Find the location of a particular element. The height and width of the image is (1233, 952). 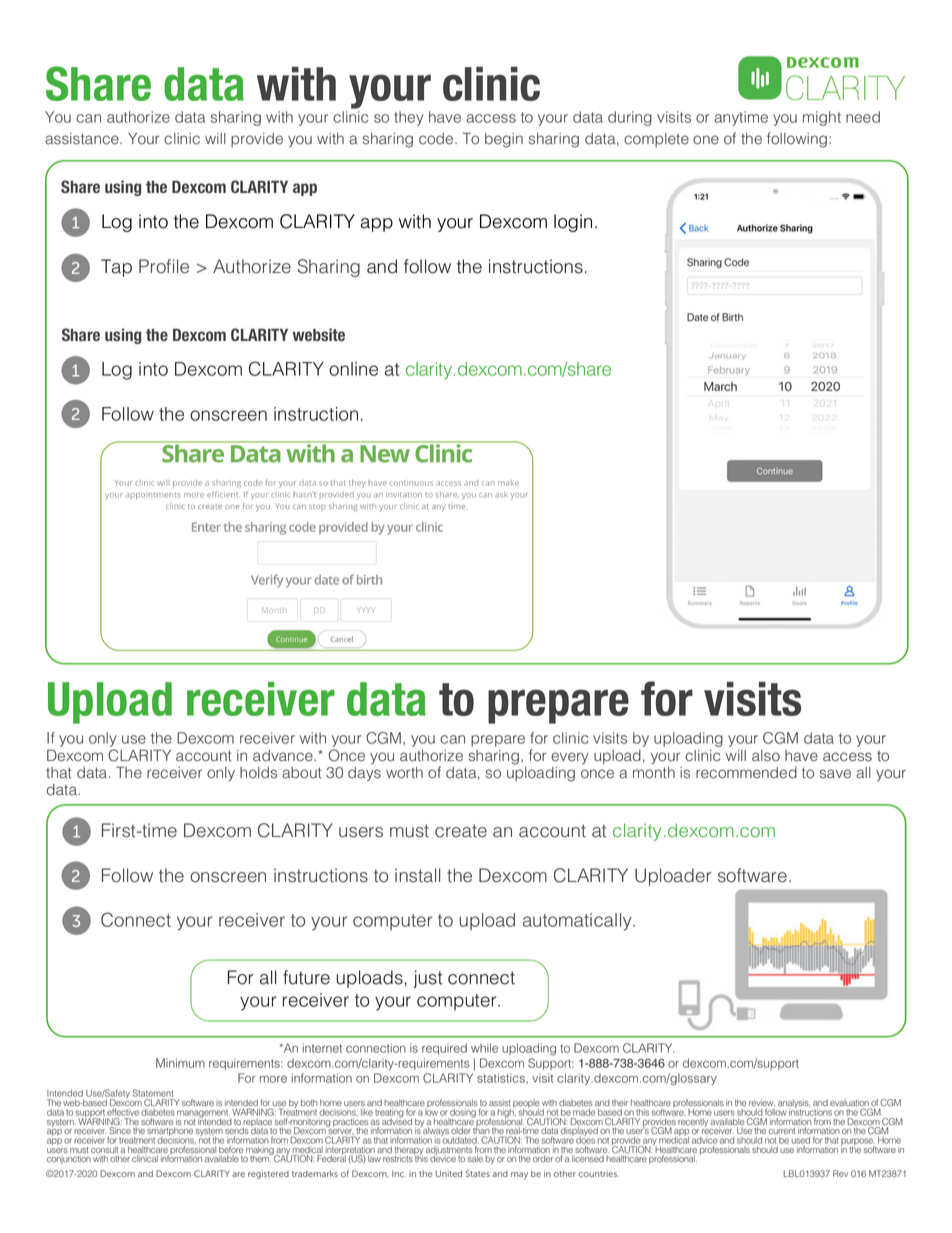

also is located at coordinates (766, 756).
